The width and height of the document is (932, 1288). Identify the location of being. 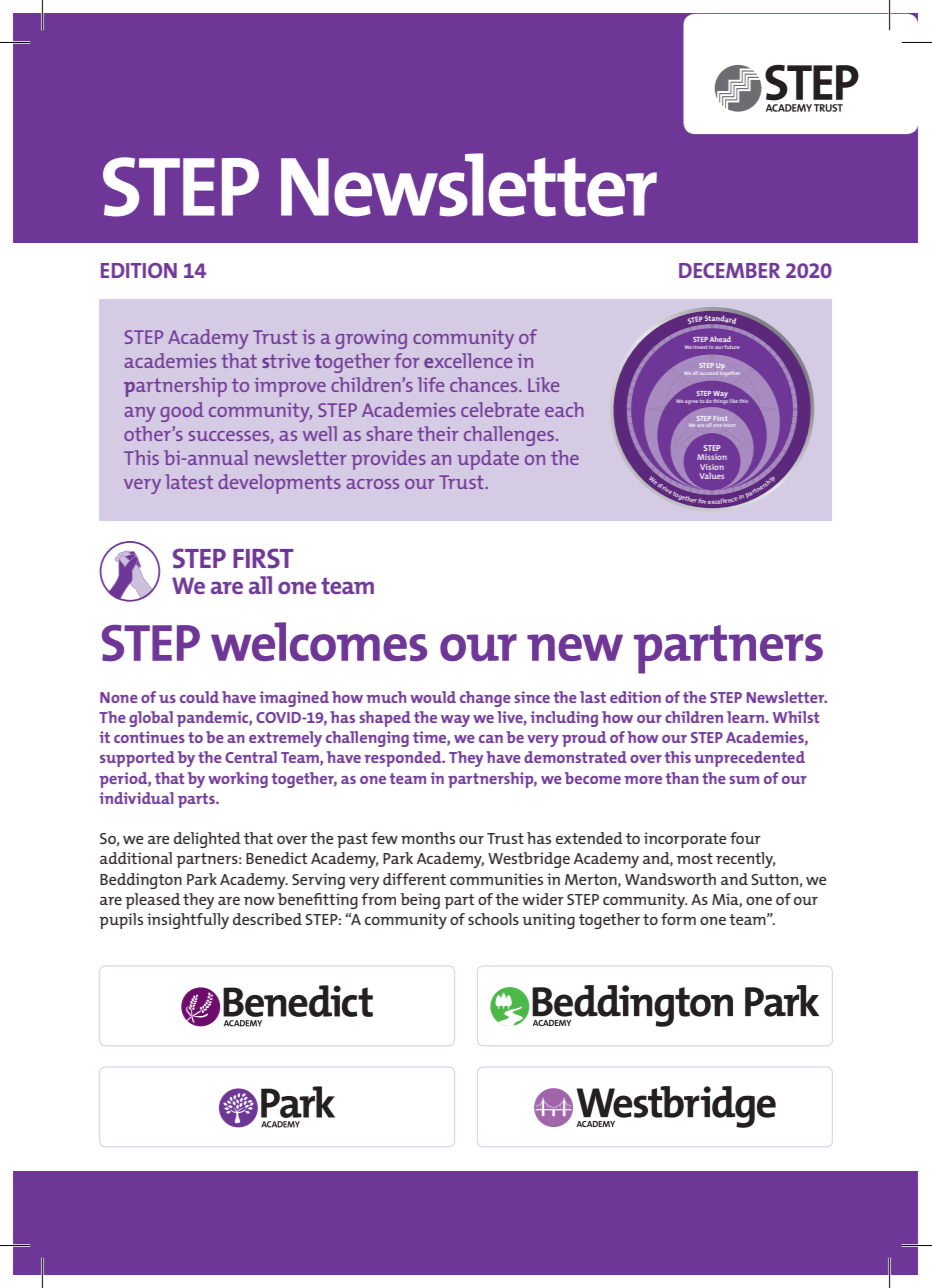
(420, 901).
